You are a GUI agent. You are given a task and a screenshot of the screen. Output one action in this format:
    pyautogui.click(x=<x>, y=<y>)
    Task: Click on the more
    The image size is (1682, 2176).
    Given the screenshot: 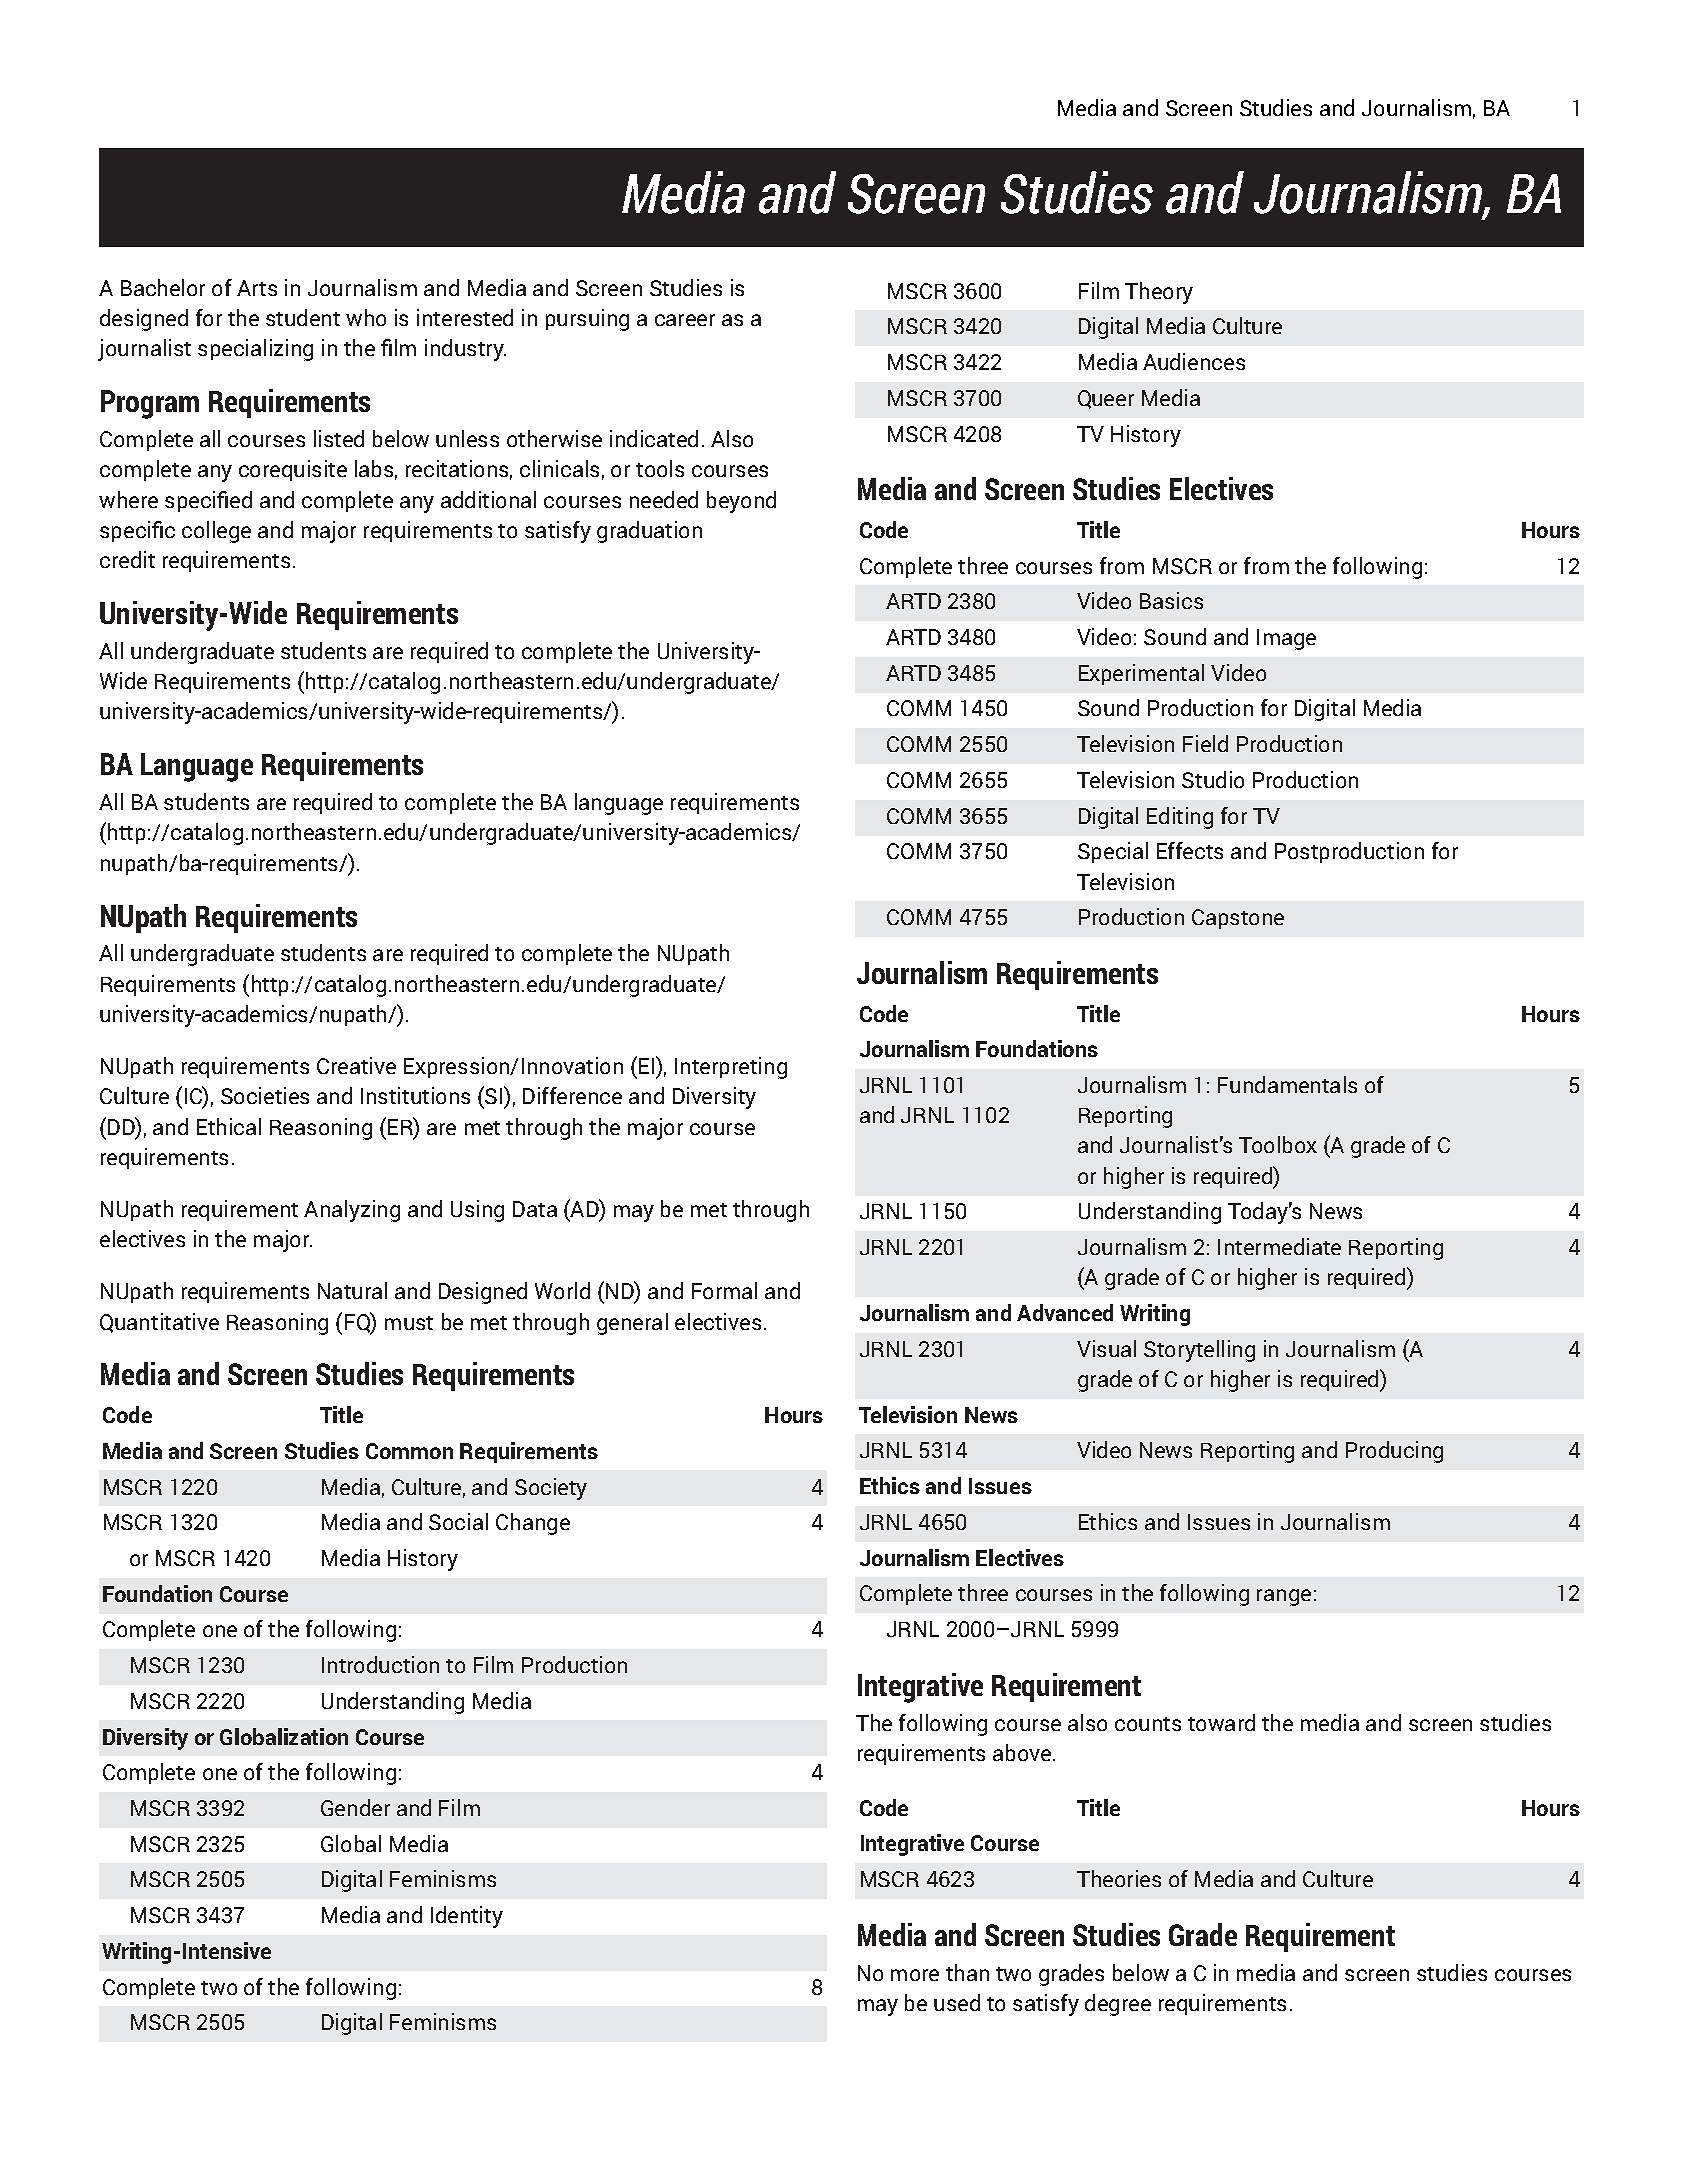 What is the action you would take?
    pyautogui.click(x=915, y=1975)
